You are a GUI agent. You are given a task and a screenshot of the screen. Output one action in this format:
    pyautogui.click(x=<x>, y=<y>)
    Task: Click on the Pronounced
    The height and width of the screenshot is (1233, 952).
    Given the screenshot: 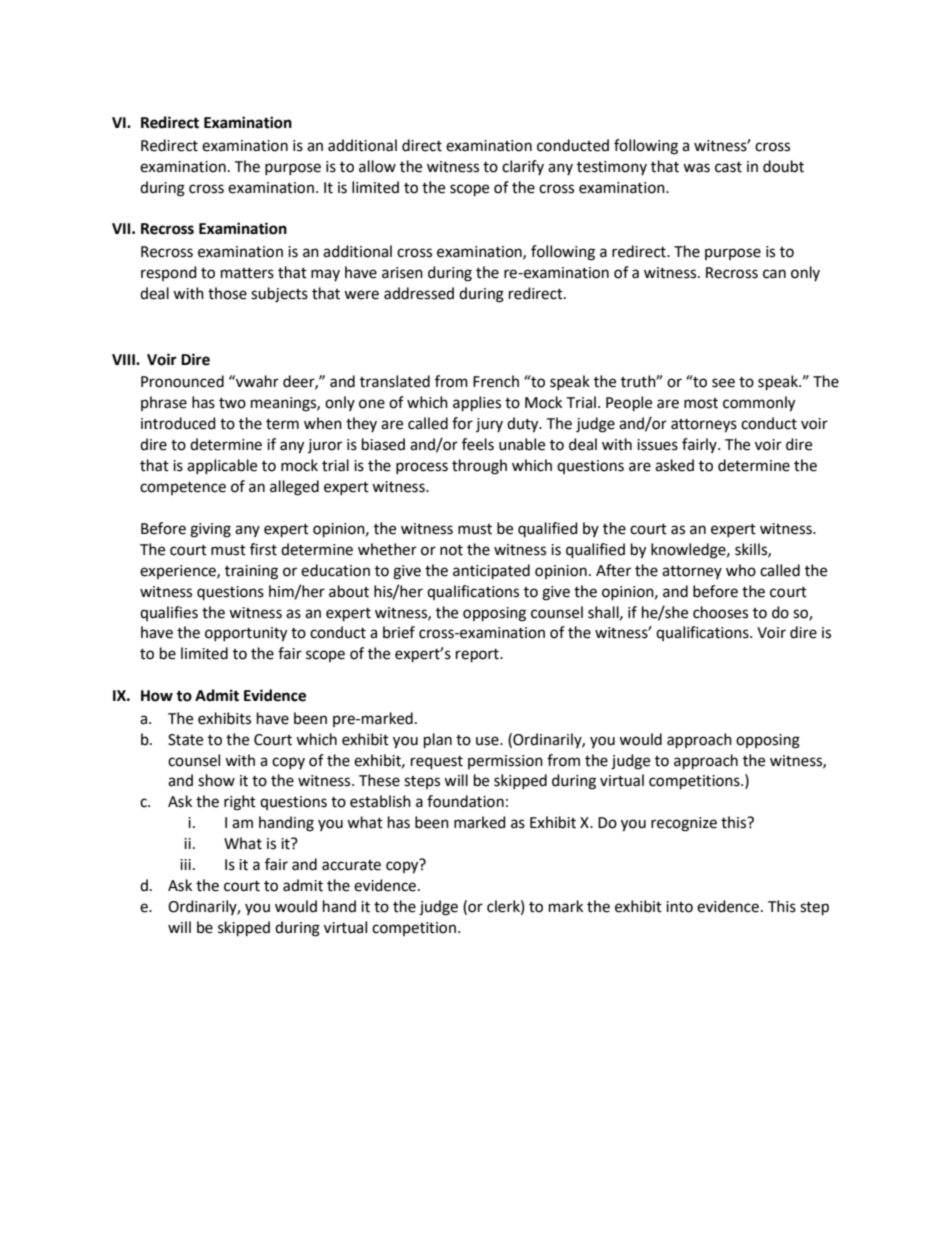 What is the action you would take?
    pyautogui.click(x=182, y=381)
